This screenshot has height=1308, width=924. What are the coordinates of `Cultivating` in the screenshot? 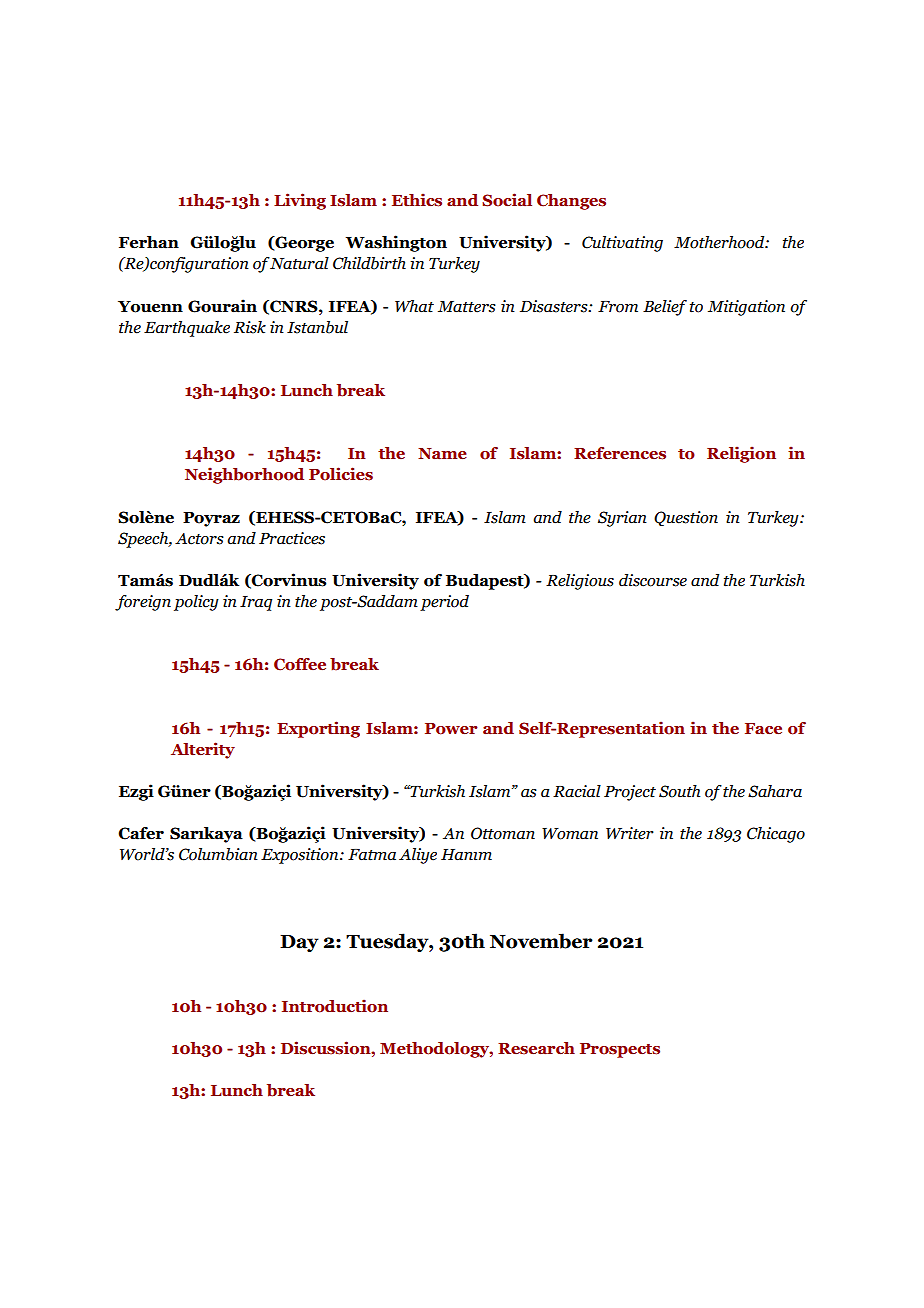 It's located at (622, 244).
